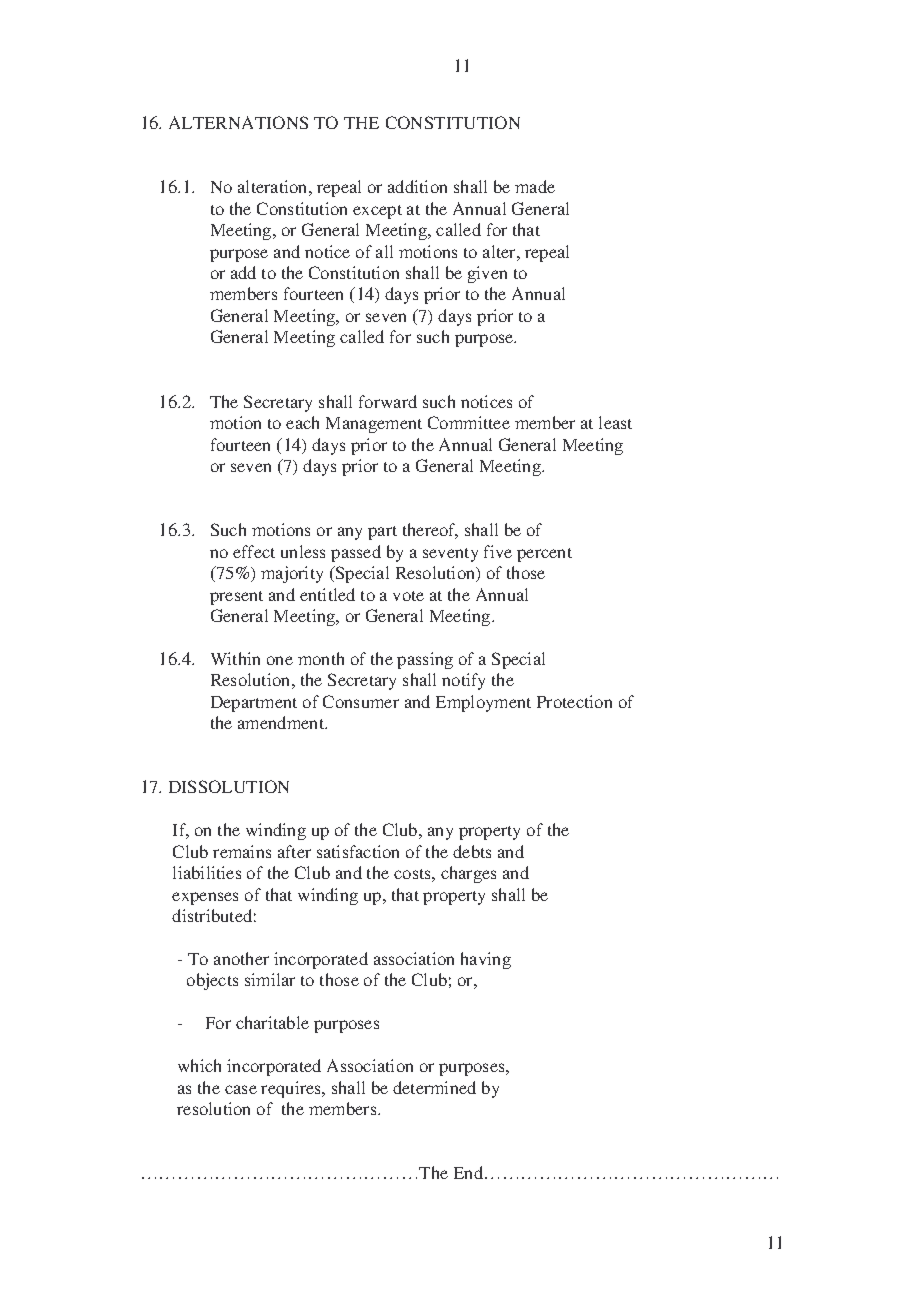 Image resolution: width=924 pixels, height=1308 pixels. I want to click on Protection, so click(574, 701).
